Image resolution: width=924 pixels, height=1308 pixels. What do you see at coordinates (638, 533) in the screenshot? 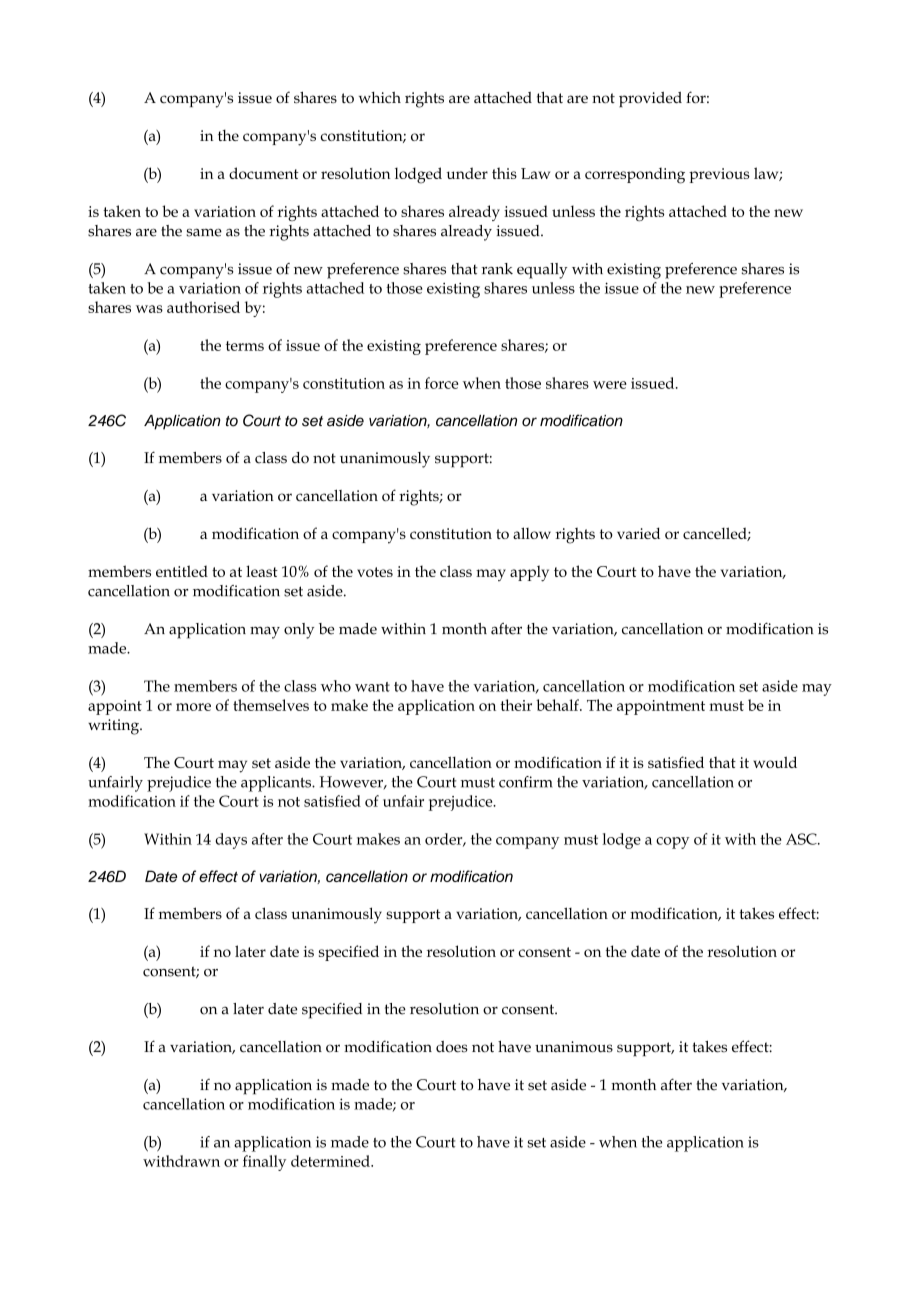
I see `varied` at bounding box center [638, 533].
